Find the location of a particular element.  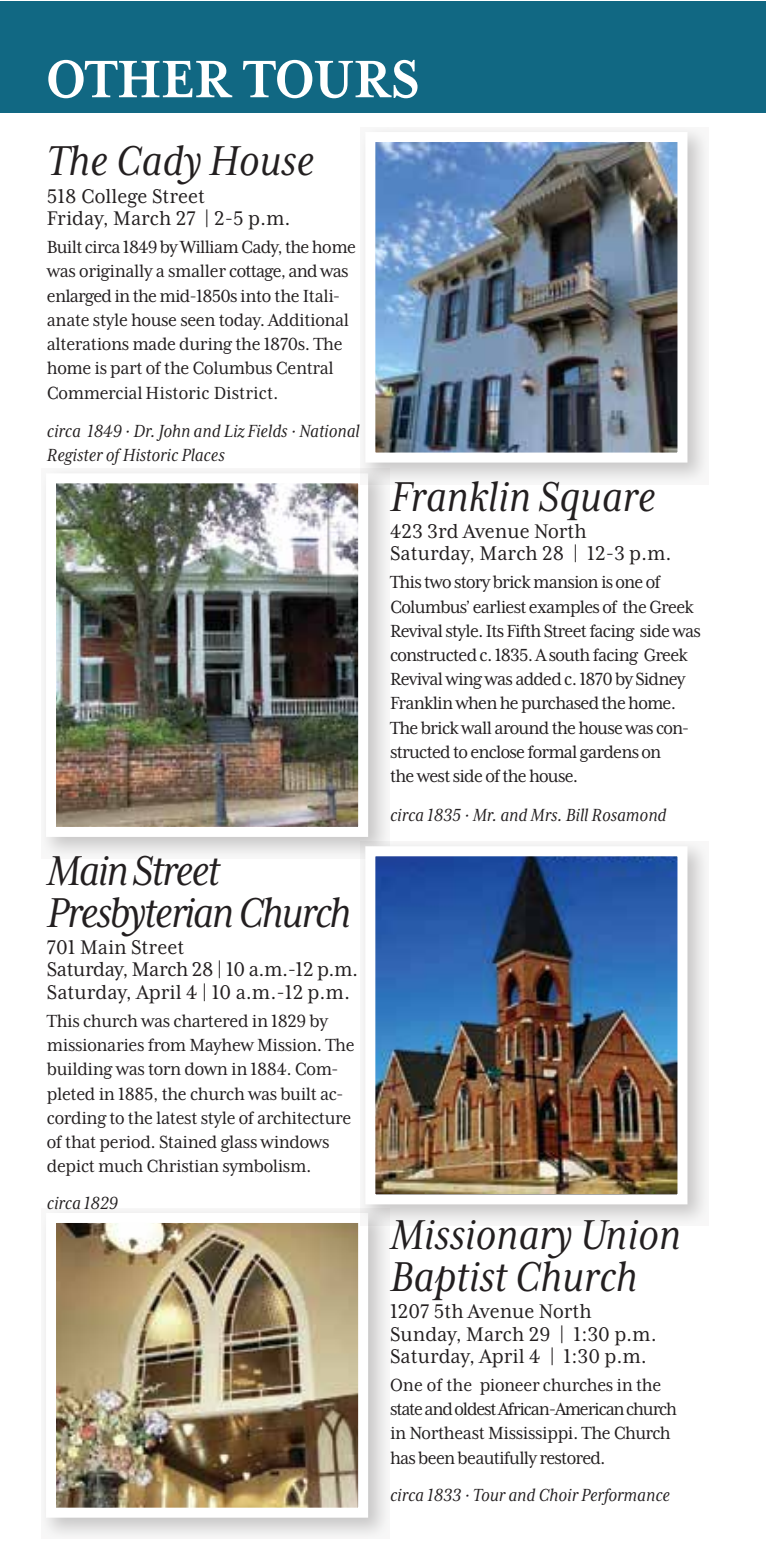

west is located at coordinates (433, 777).
